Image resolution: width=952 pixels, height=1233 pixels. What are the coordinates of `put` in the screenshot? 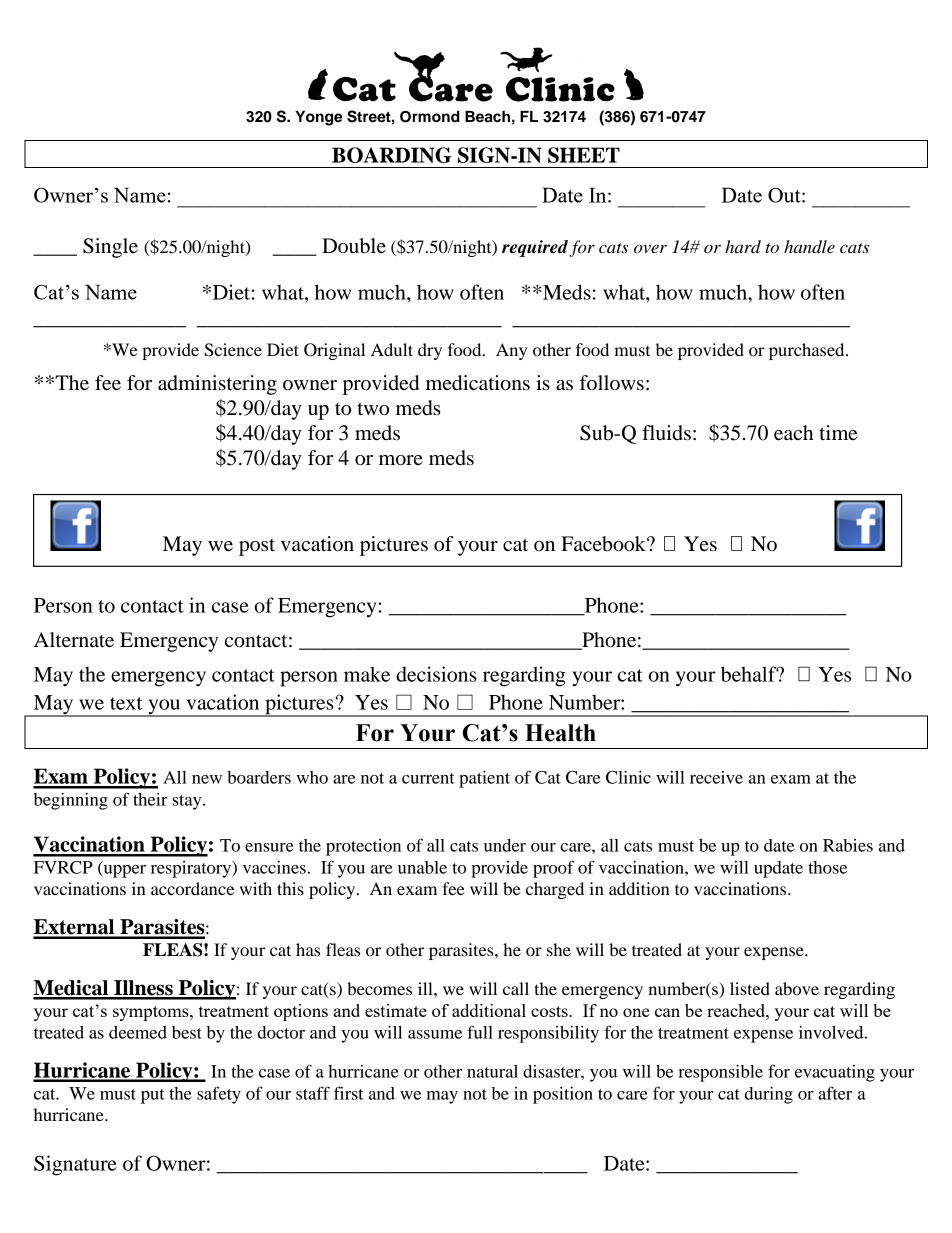 It's located at (153, 1096).
